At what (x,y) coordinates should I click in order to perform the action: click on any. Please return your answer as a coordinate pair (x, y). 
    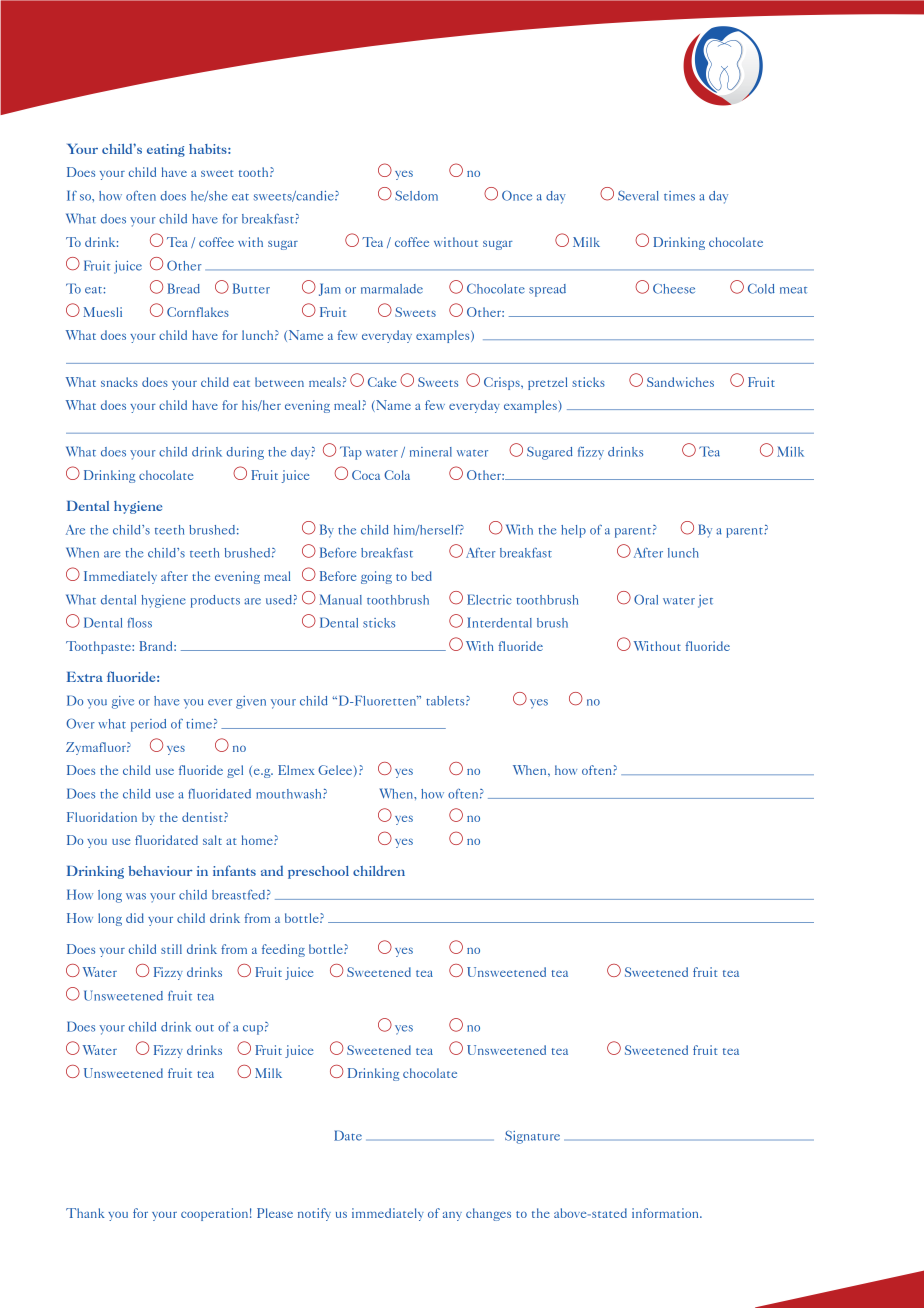
    Looking at the image, I should click on (452, 1216).
